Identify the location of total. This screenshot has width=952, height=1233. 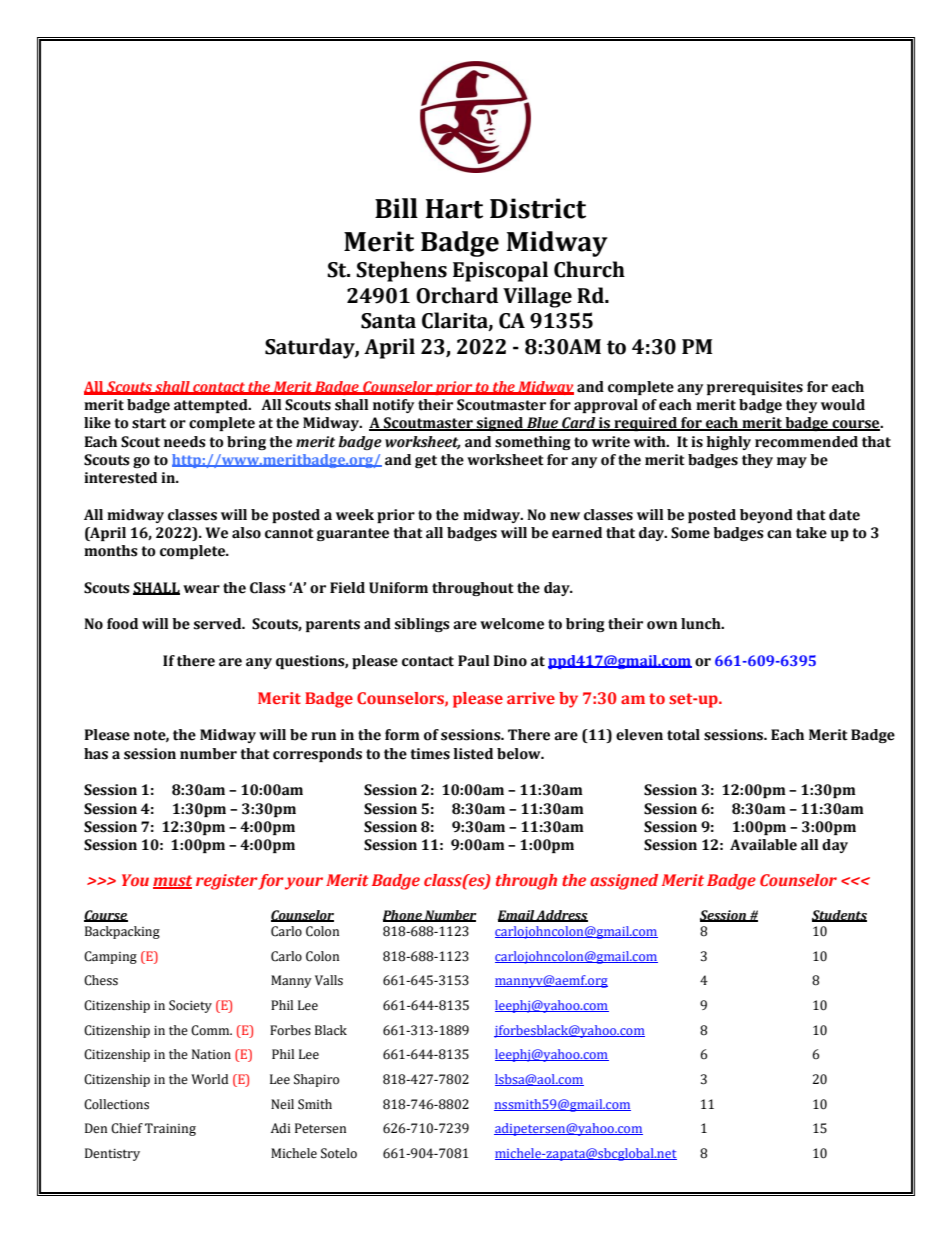
(683, 735).
